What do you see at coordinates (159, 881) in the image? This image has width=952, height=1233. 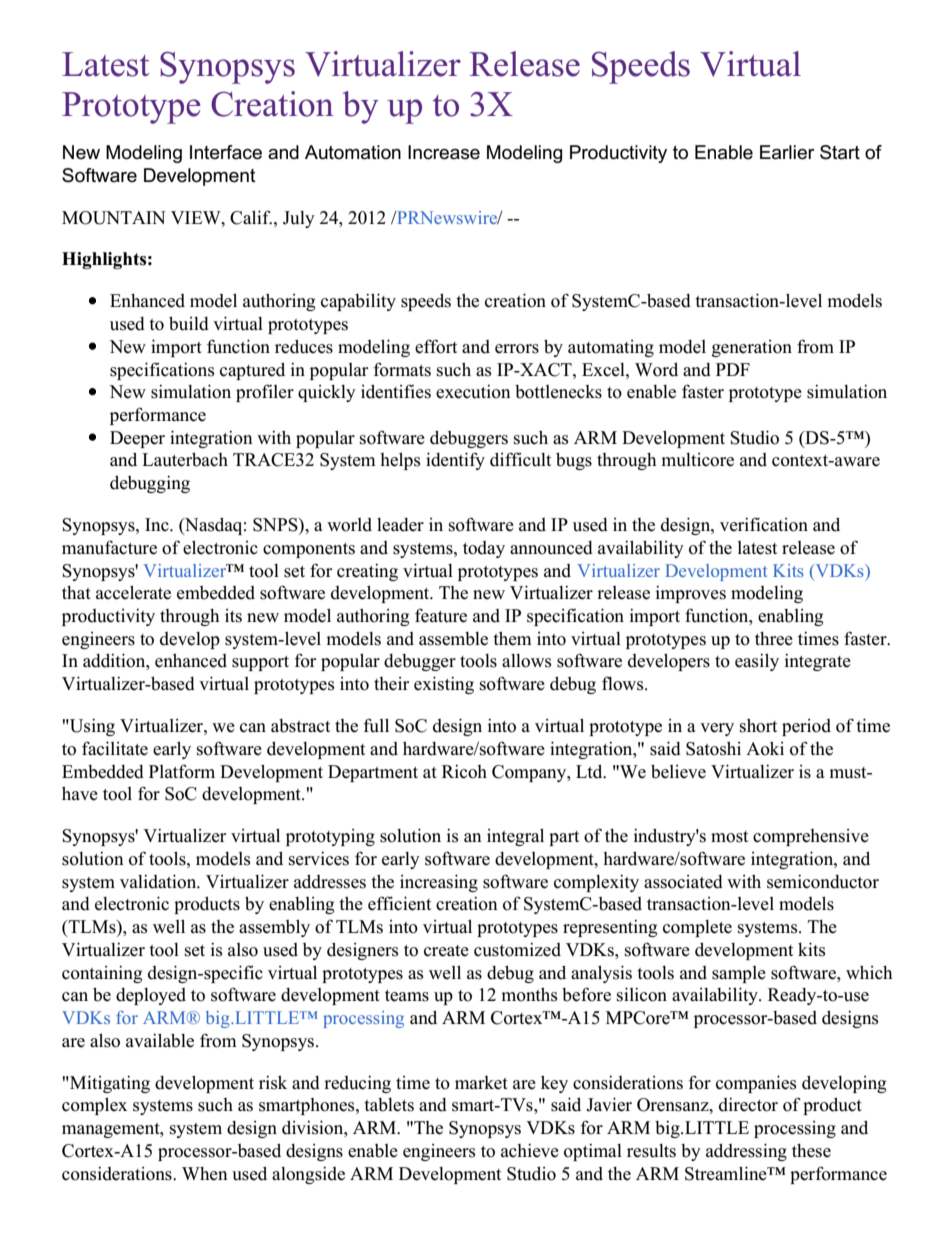 I see `validation` at bounding box center [159, 881].
